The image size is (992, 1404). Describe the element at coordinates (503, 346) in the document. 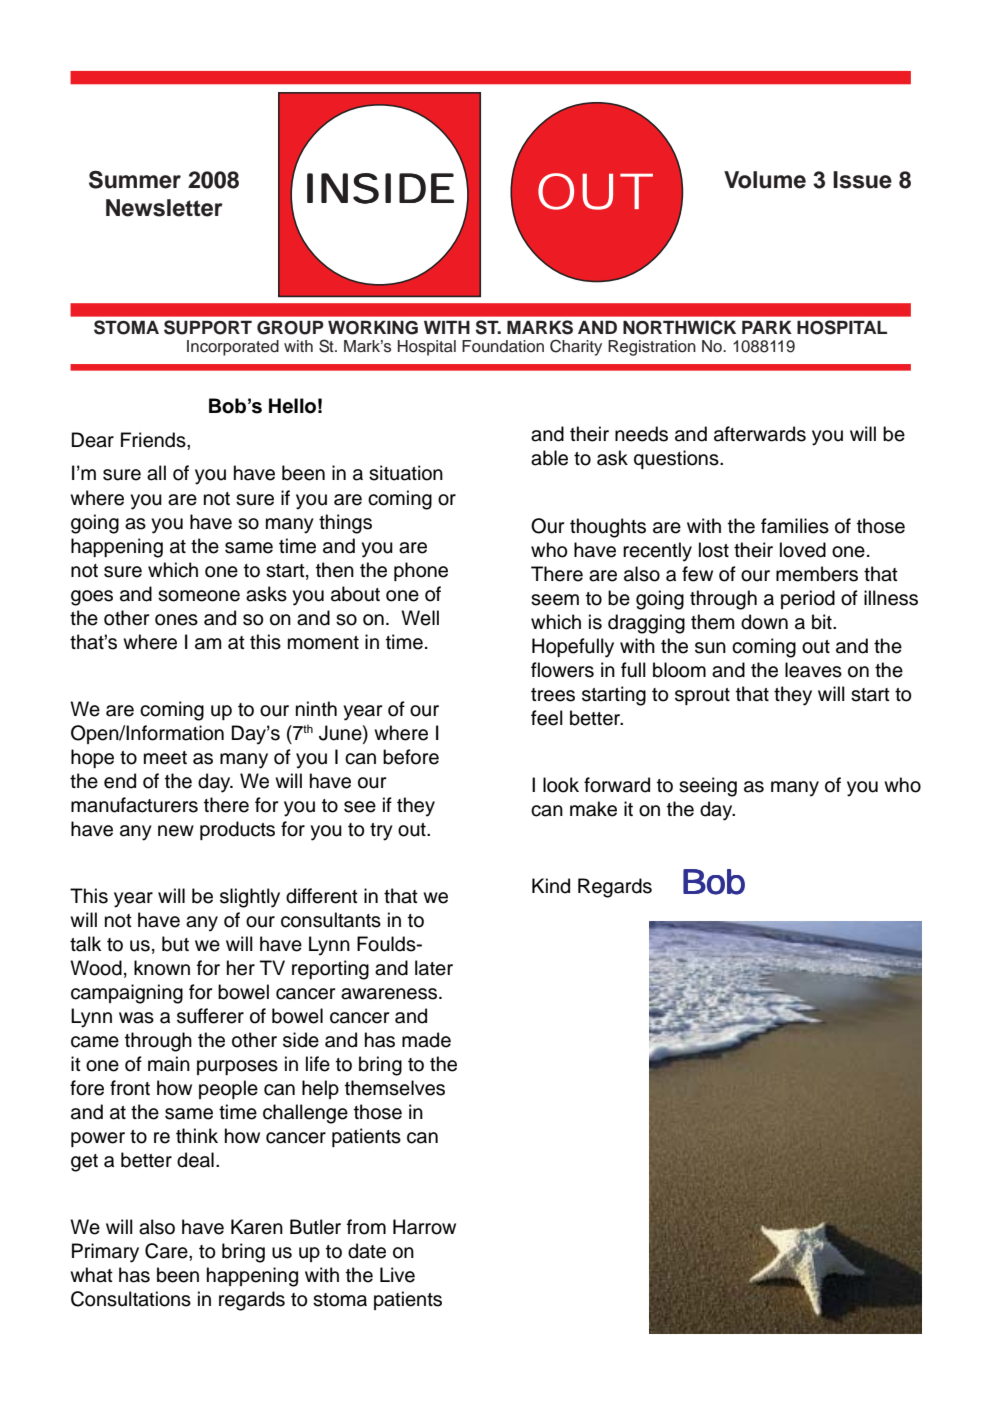

I see `Foundation` at that location.
